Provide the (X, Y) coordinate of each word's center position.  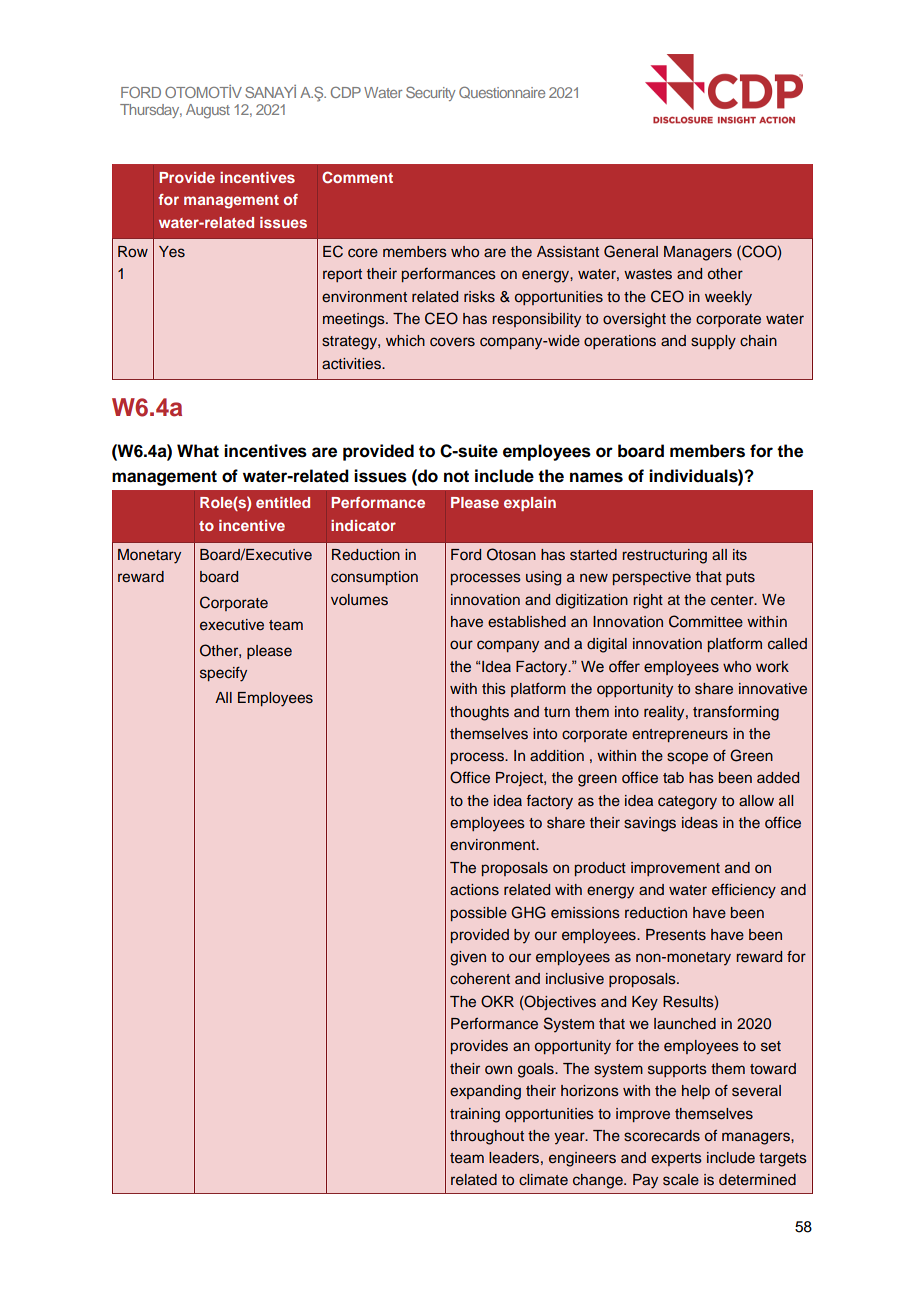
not (456, 476)
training (475, 1115)
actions (474, 890)
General (631, 251)
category (687, 803)
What (198, 451)
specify (223, 674)
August (208, 111)
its (740, 555)
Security (431, 93)
